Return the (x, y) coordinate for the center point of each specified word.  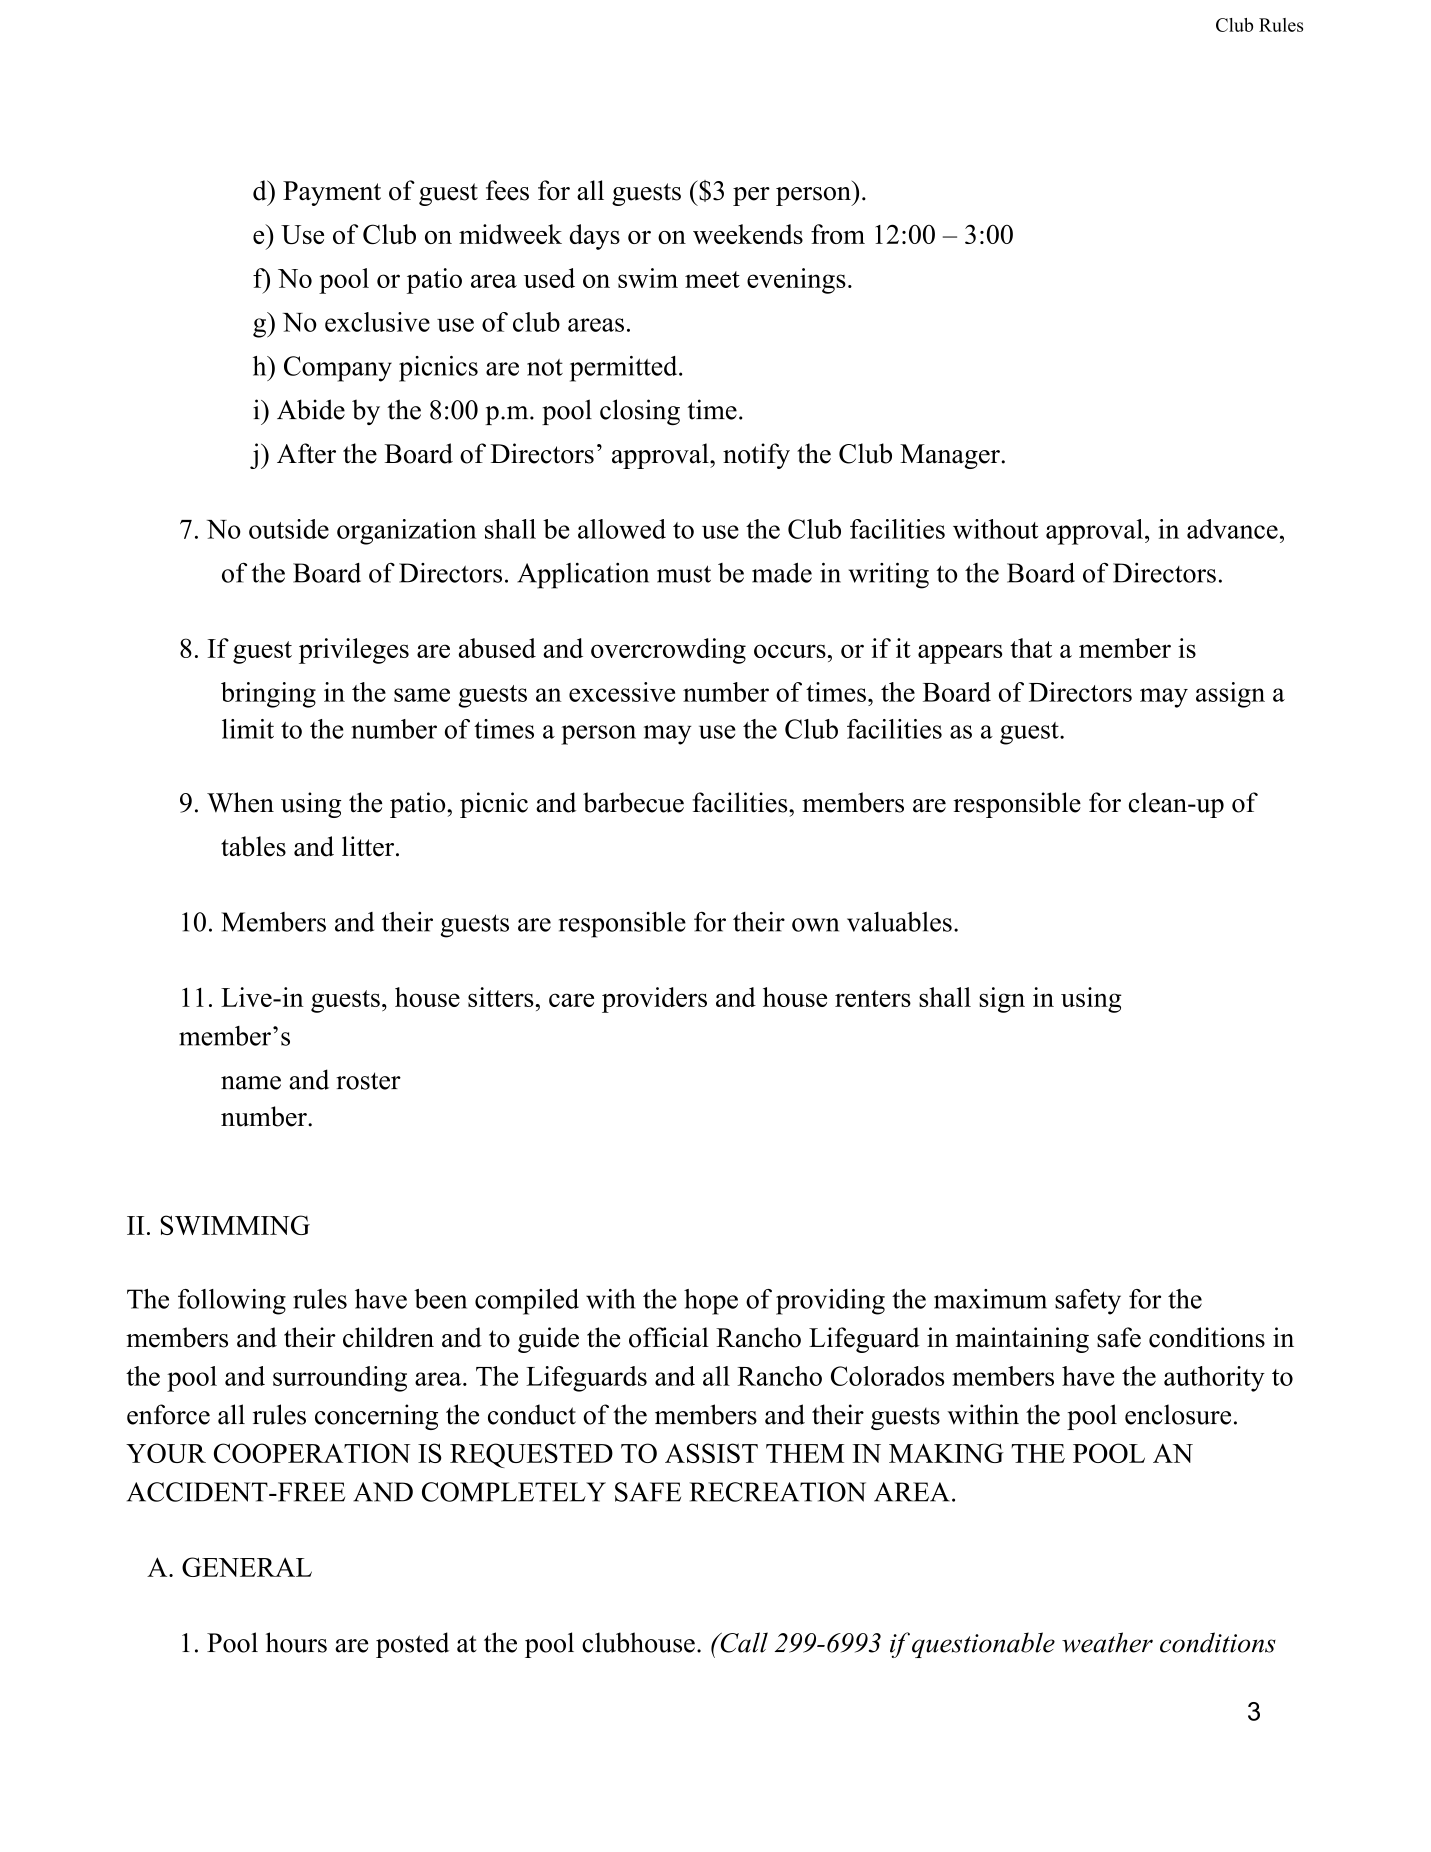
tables (253, 846)
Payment (332, 193)
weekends (748, 234)
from (838, 234)
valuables (899, 922)
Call (743, 1642)
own (815, 925)
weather (1107, 1642)
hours (296, 1642)
